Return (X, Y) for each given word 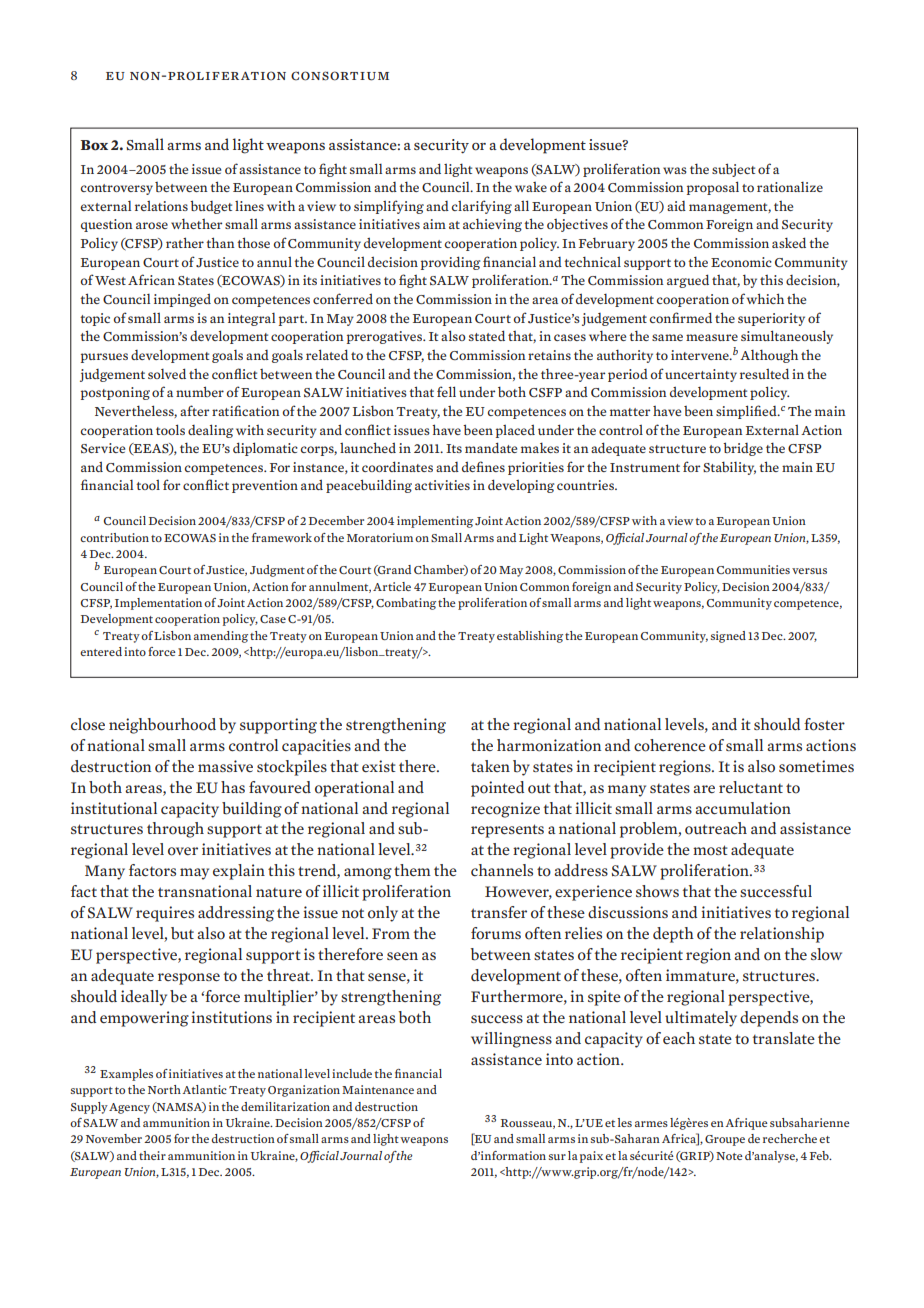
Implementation (158, 604)
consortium (340, 76)
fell (446, 391)
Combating (406, 604)
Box (94, 145)
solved (167, 373)
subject (733, 170)
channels (502, 870)
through (175, 830)
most (710, 850)
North (164, 1089)
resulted (764, 373)
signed (728, 637)
